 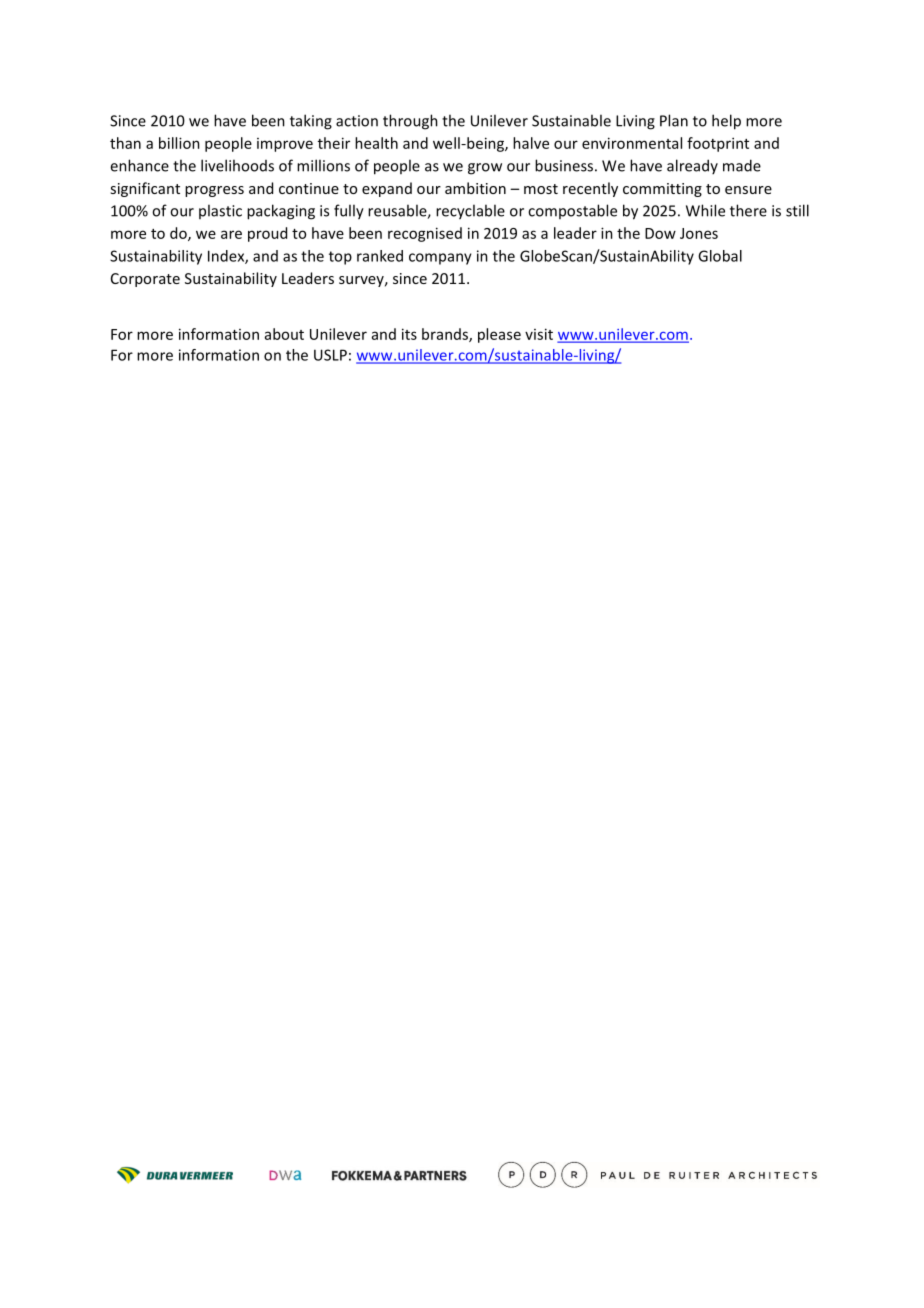 What do you see at coordinates (410, 122) in the screenshot?
I see `through` at bounding box center [410, 122].
